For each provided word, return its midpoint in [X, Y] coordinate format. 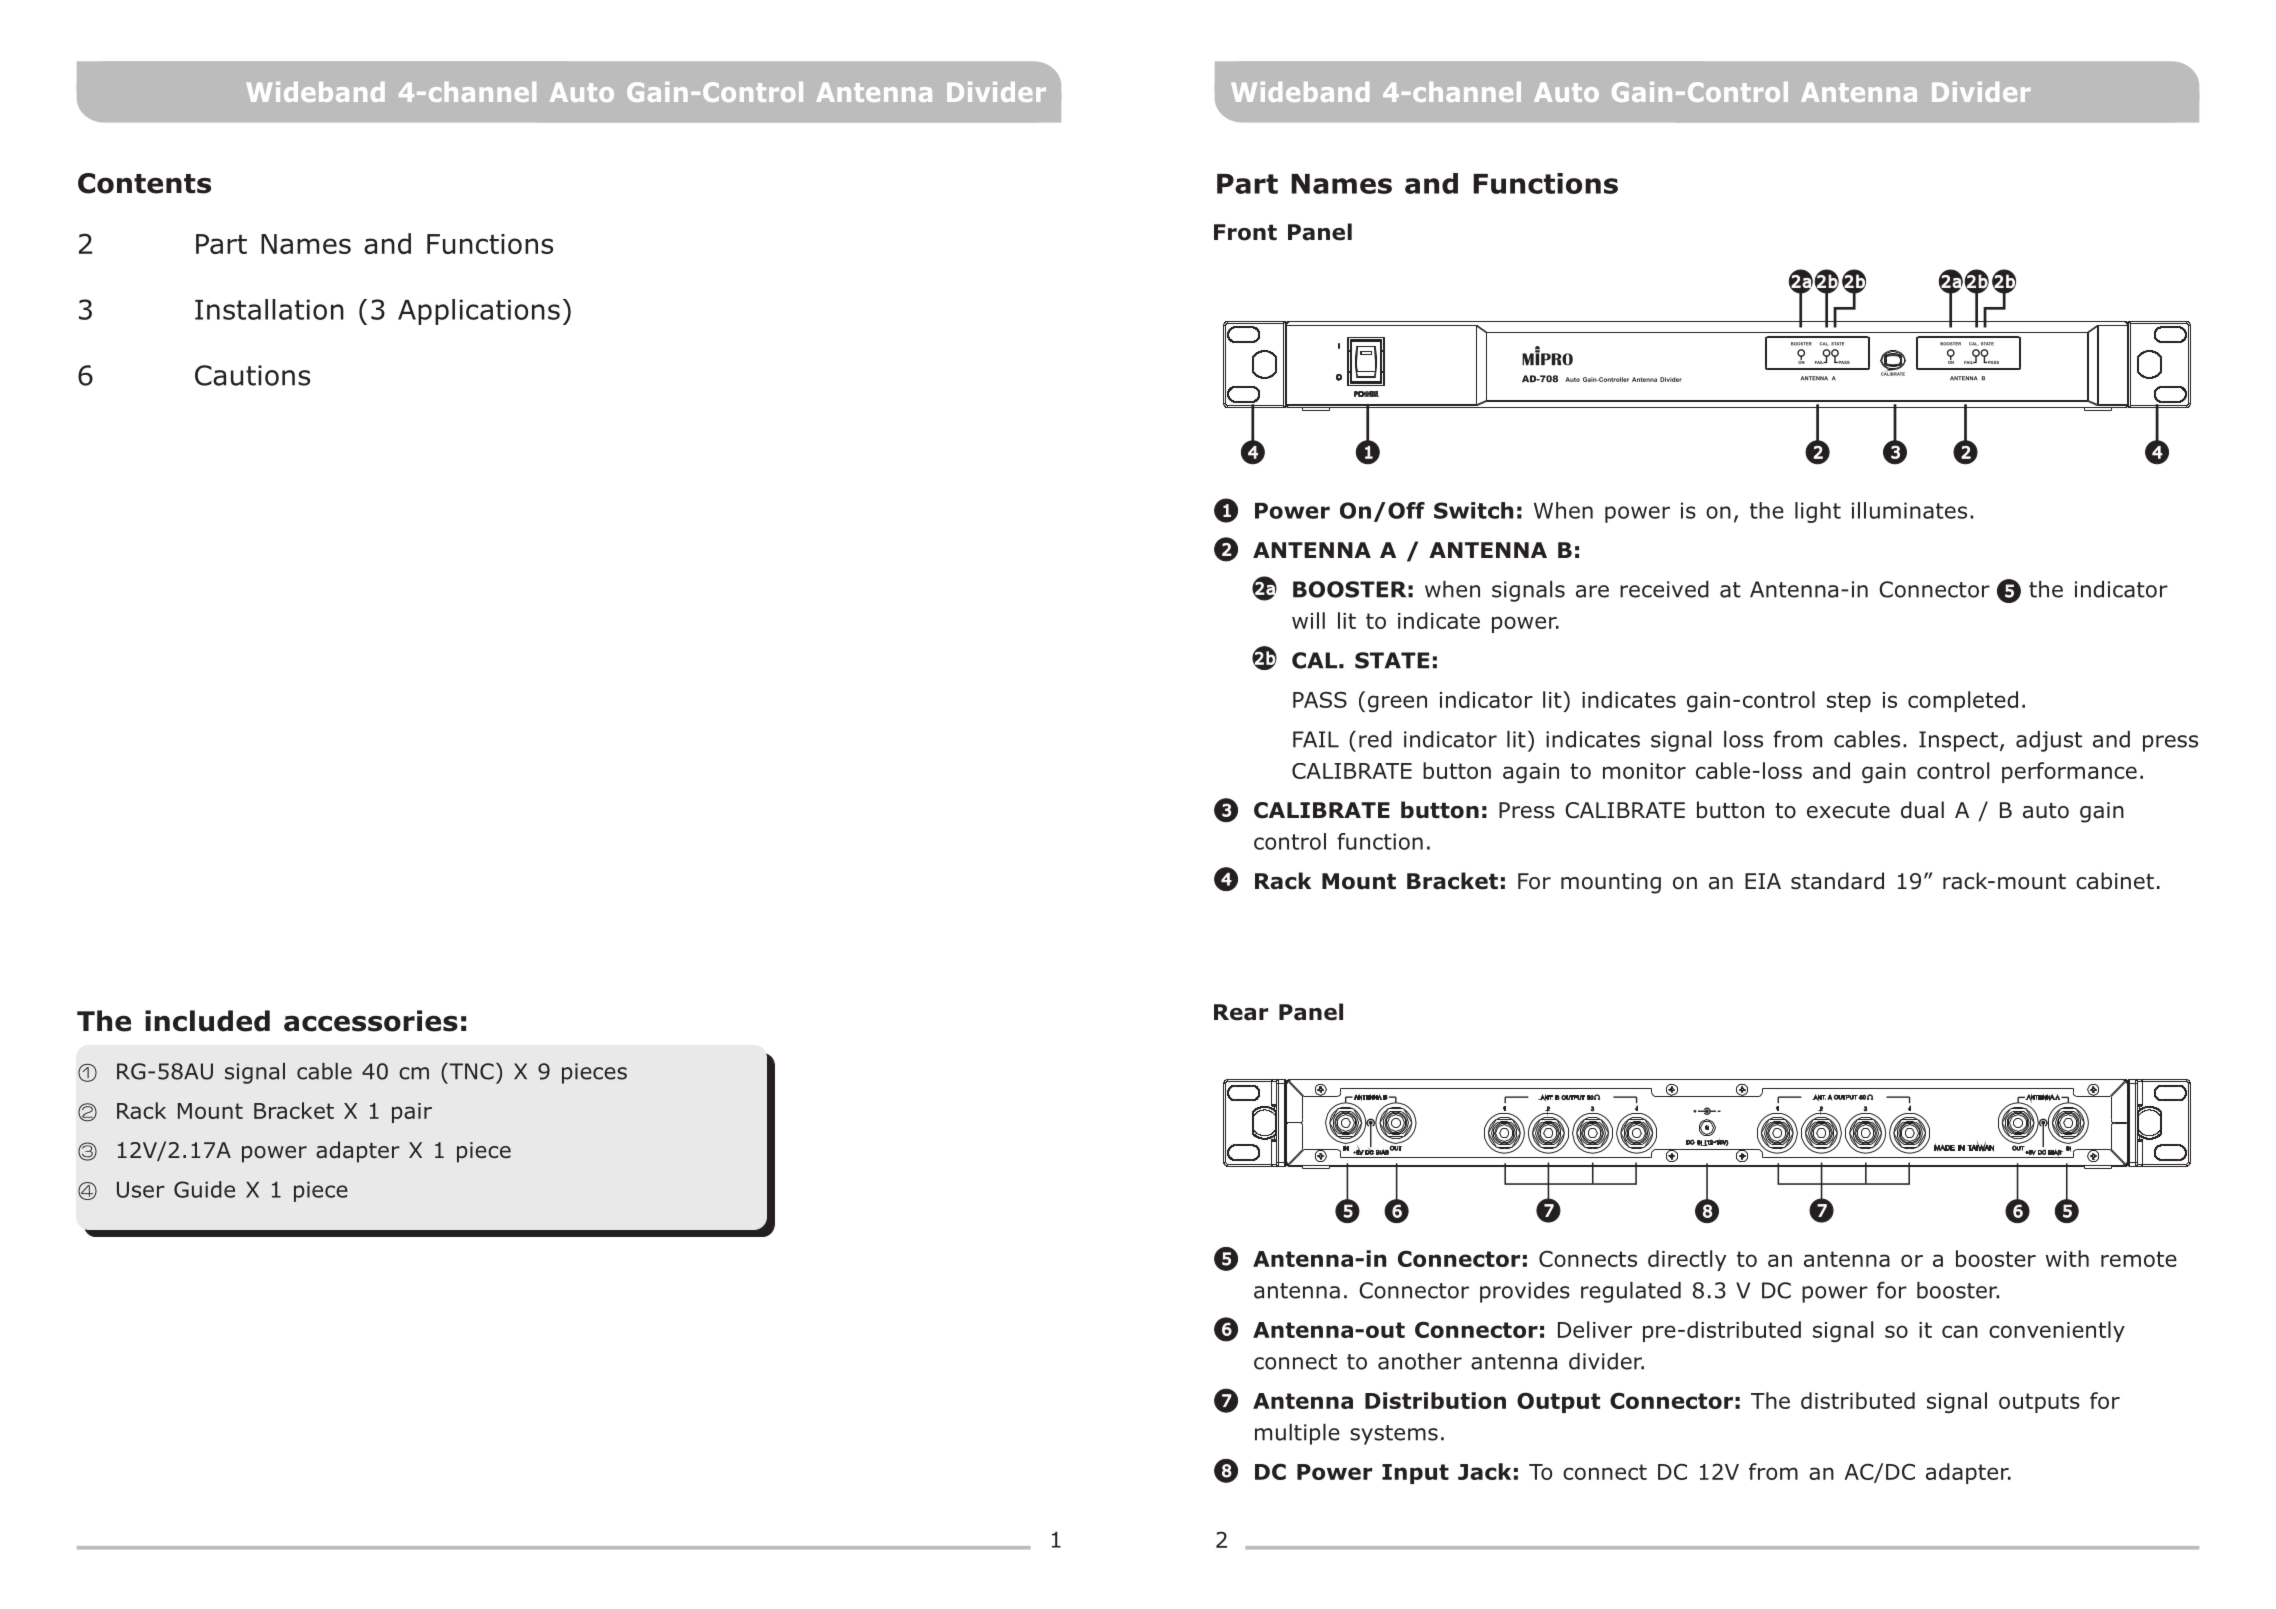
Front [1245, 232]
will [1308, 620]
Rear [1241, 1012]
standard [1837, 881]
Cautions [252, 375]
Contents [144, 183]
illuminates [1909, 510]
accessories [371, 1021]
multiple [1297, 1434]
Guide [204, 1189]
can [1960, 1331]
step [1849, 702]
